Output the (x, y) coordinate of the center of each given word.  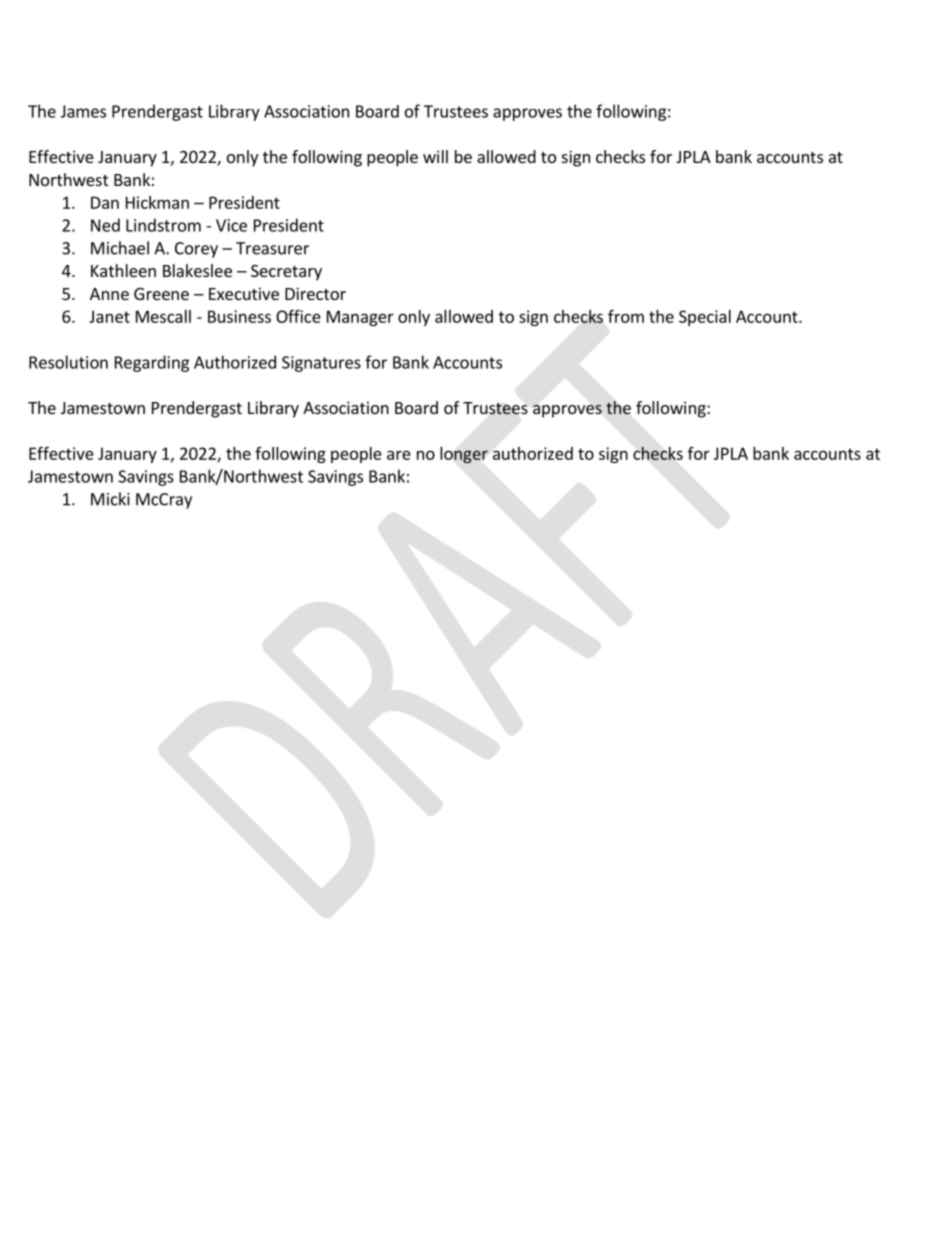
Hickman (157, 202)
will (435, 156)
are (399, 455)
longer (464, 455)
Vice (231, 225)
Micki (110, 499)
